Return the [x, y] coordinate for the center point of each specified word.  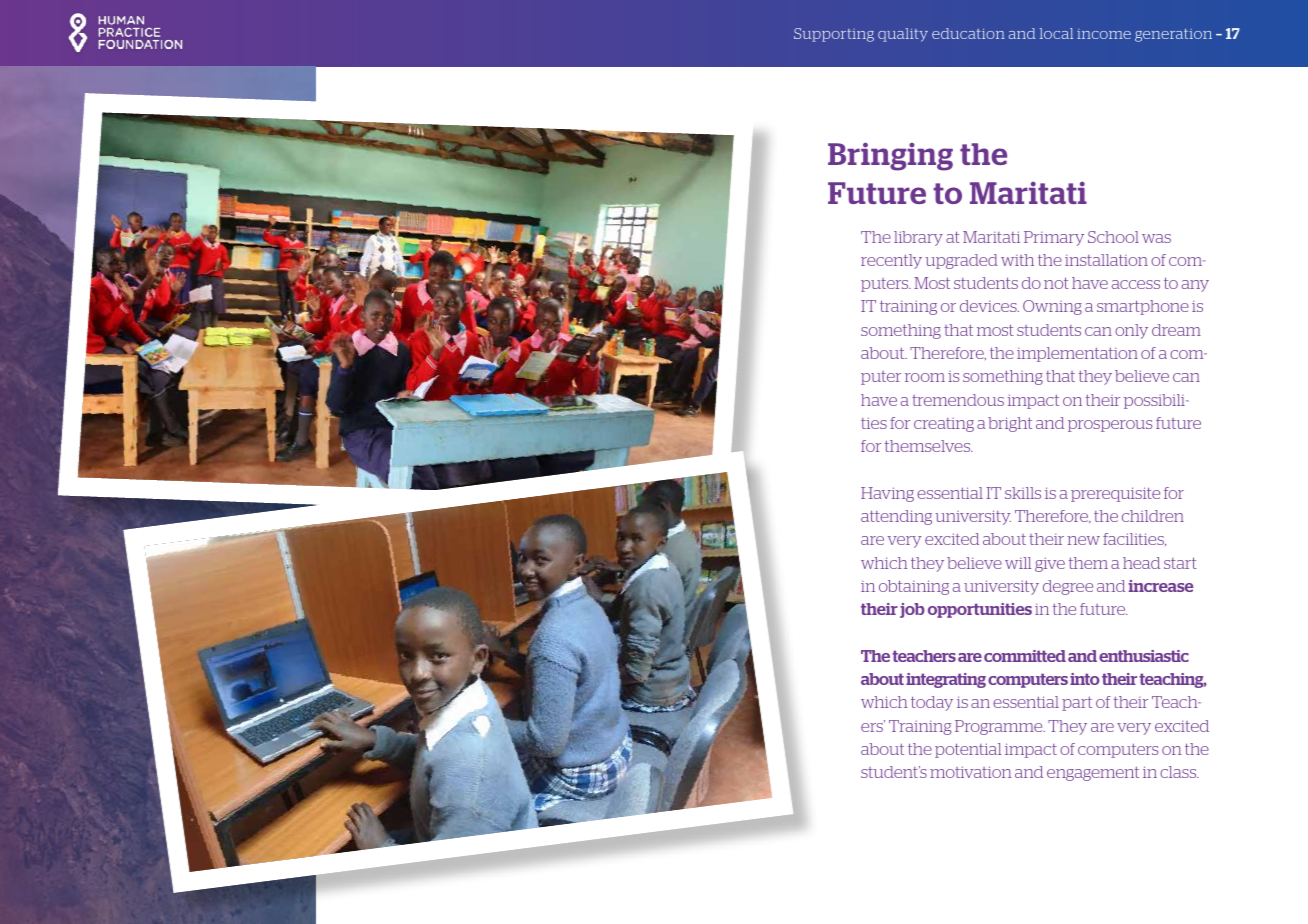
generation [1173, 35]
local [1056, 33]
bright [1010, 424]
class [1179, 772]
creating [944, 425]
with [1017, 260]
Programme [1000, 727]
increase [1160, 586]
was [1156, 238]
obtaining [914, 587]
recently [891, 261]
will [1018, 563]
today [932, 703]
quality [903, 35]
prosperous [1110, 426]
